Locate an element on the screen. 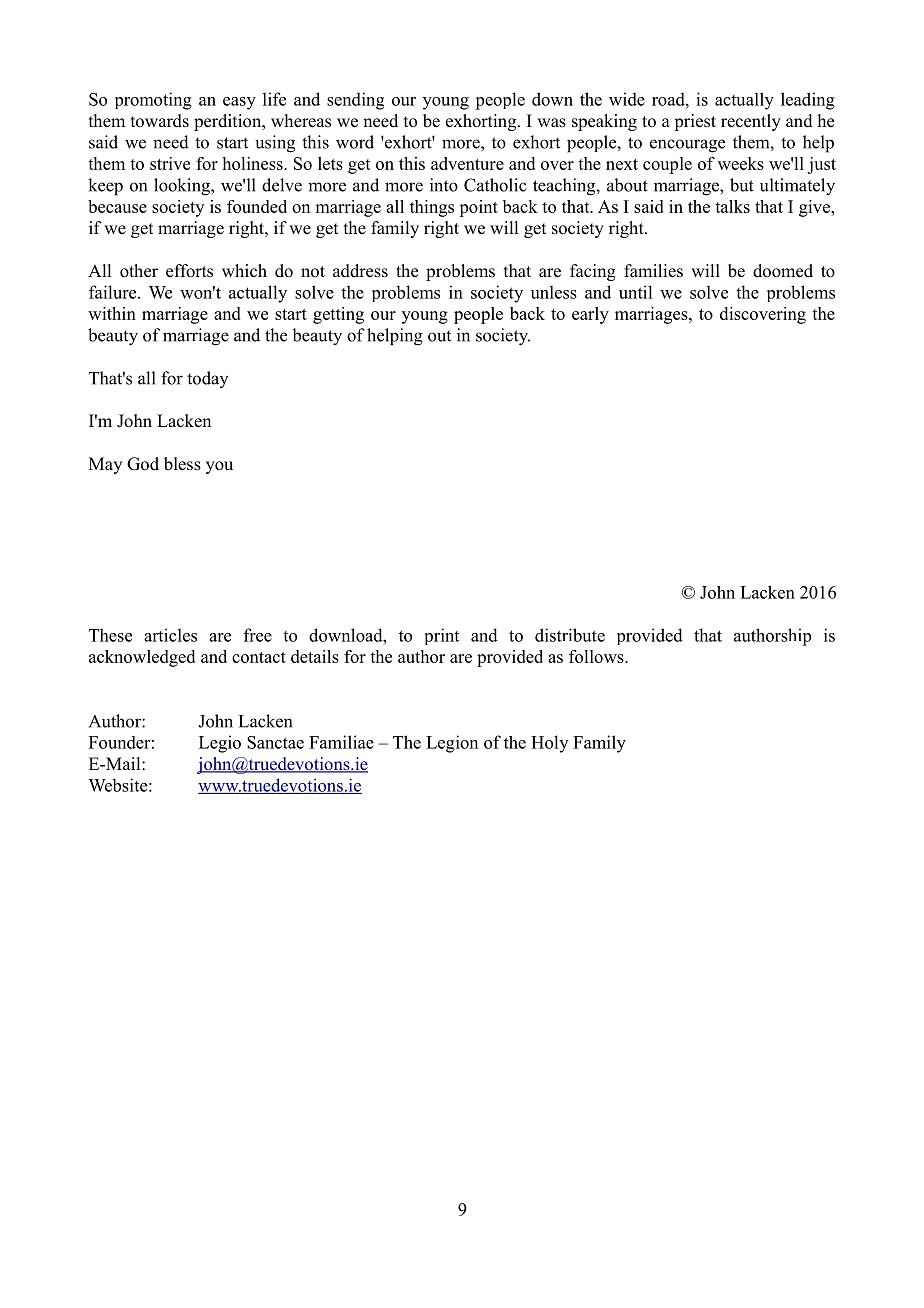 This screenshot has width=924, height=1308. until is located at coordinates (635, 292).
